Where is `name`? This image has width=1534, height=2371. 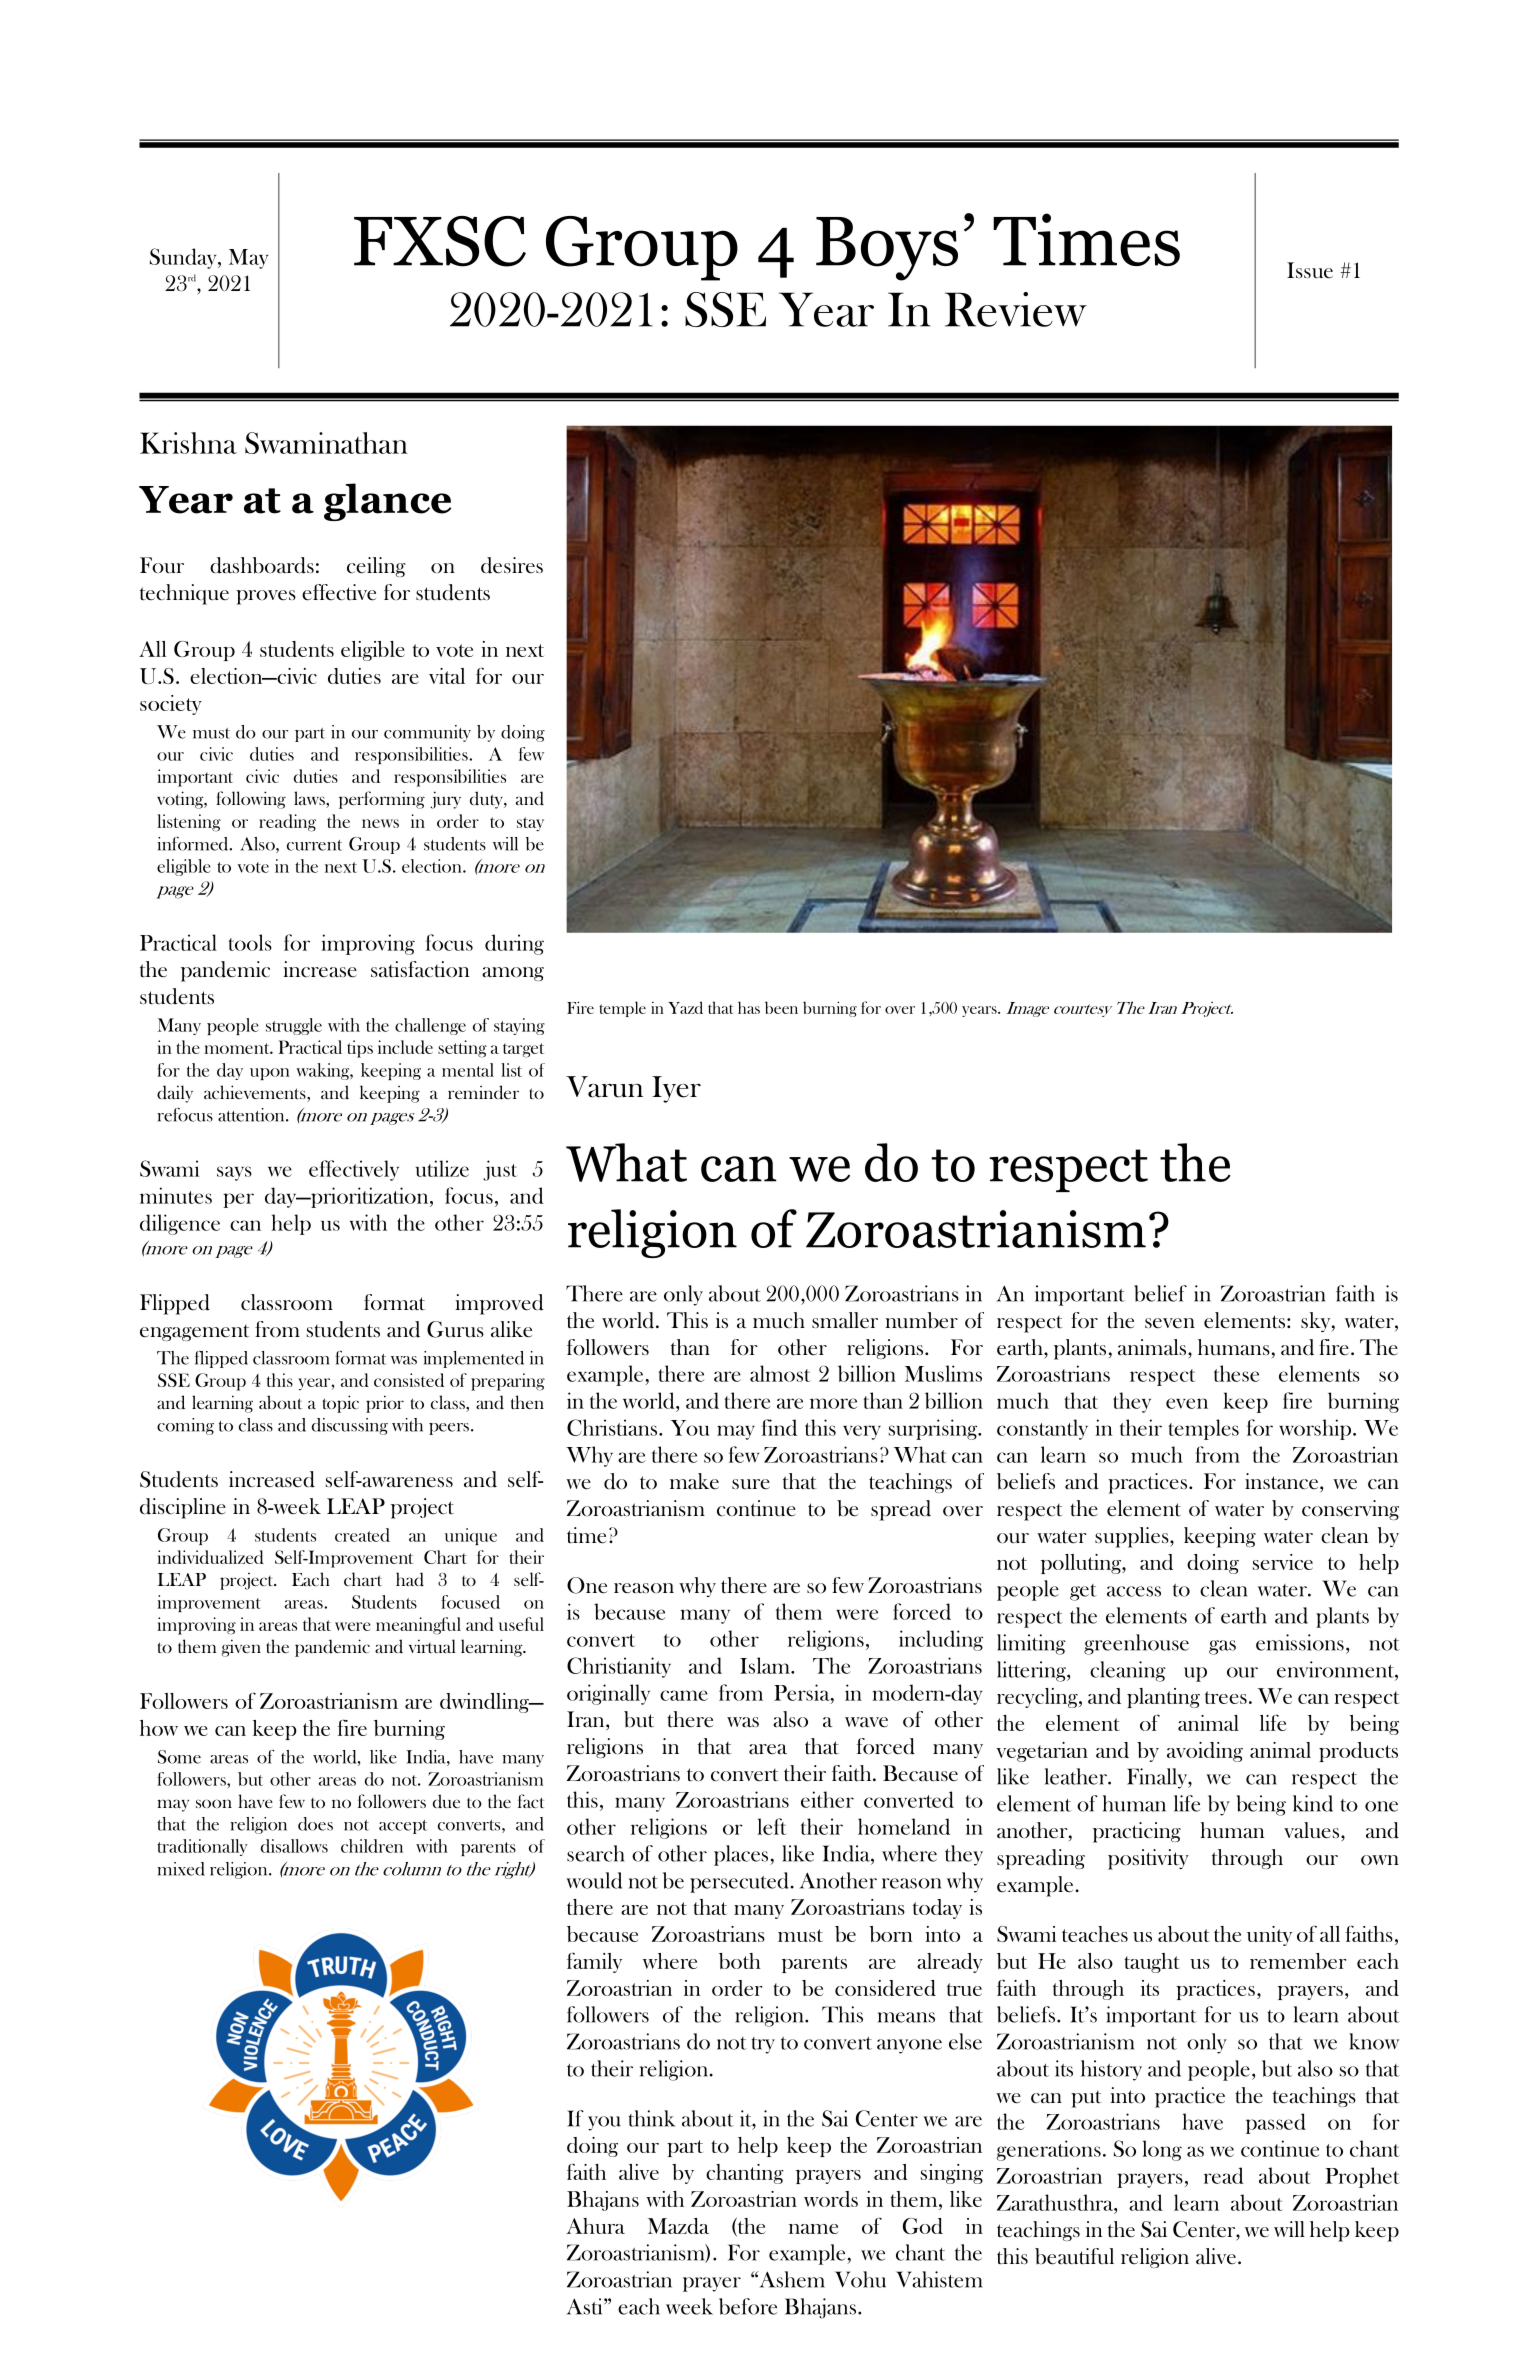 name is located at coordinates (813, 2229).
